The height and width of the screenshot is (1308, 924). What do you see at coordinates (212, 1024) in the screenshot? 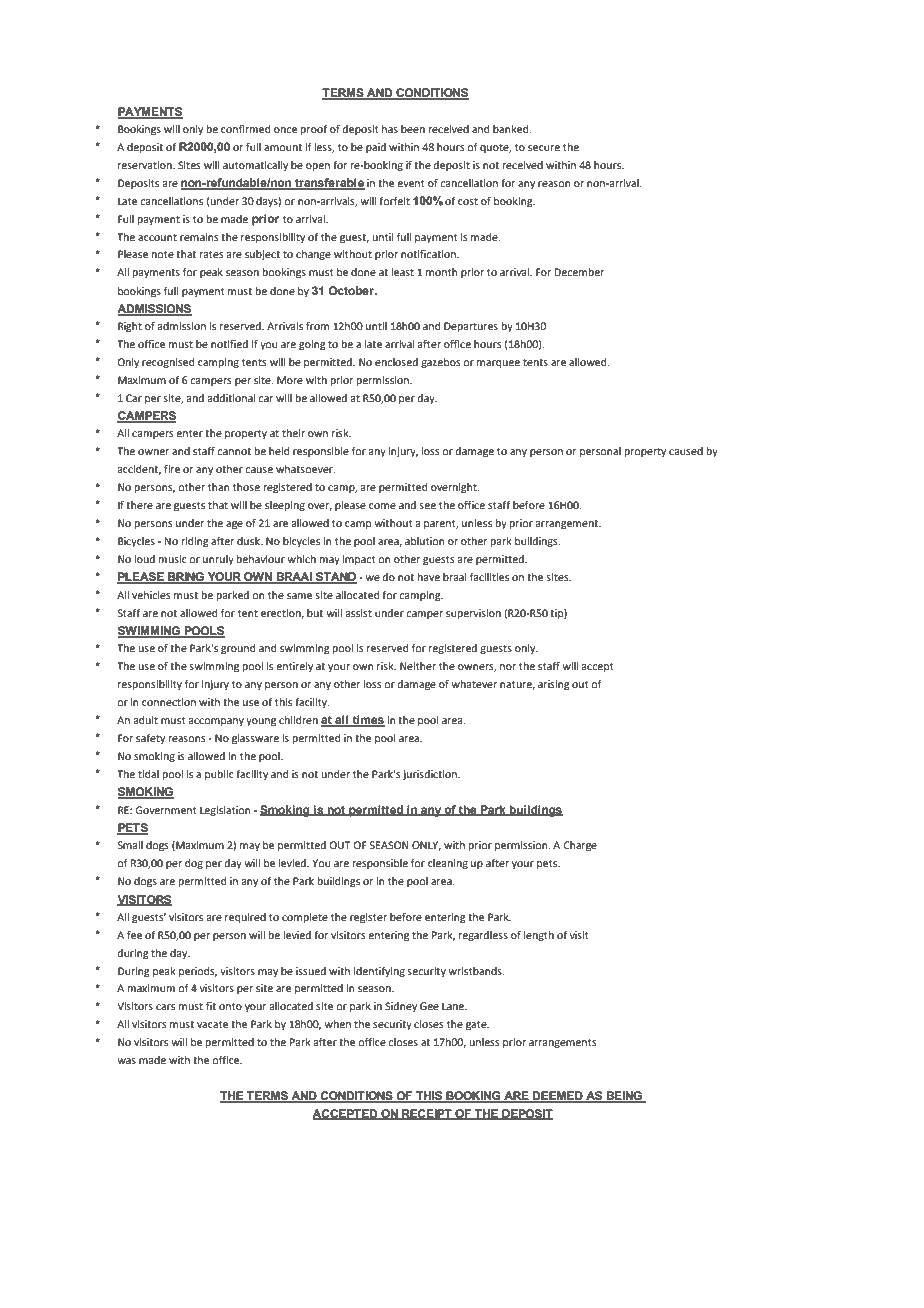
I see `vacate` at bounding box center [212, 1024].
